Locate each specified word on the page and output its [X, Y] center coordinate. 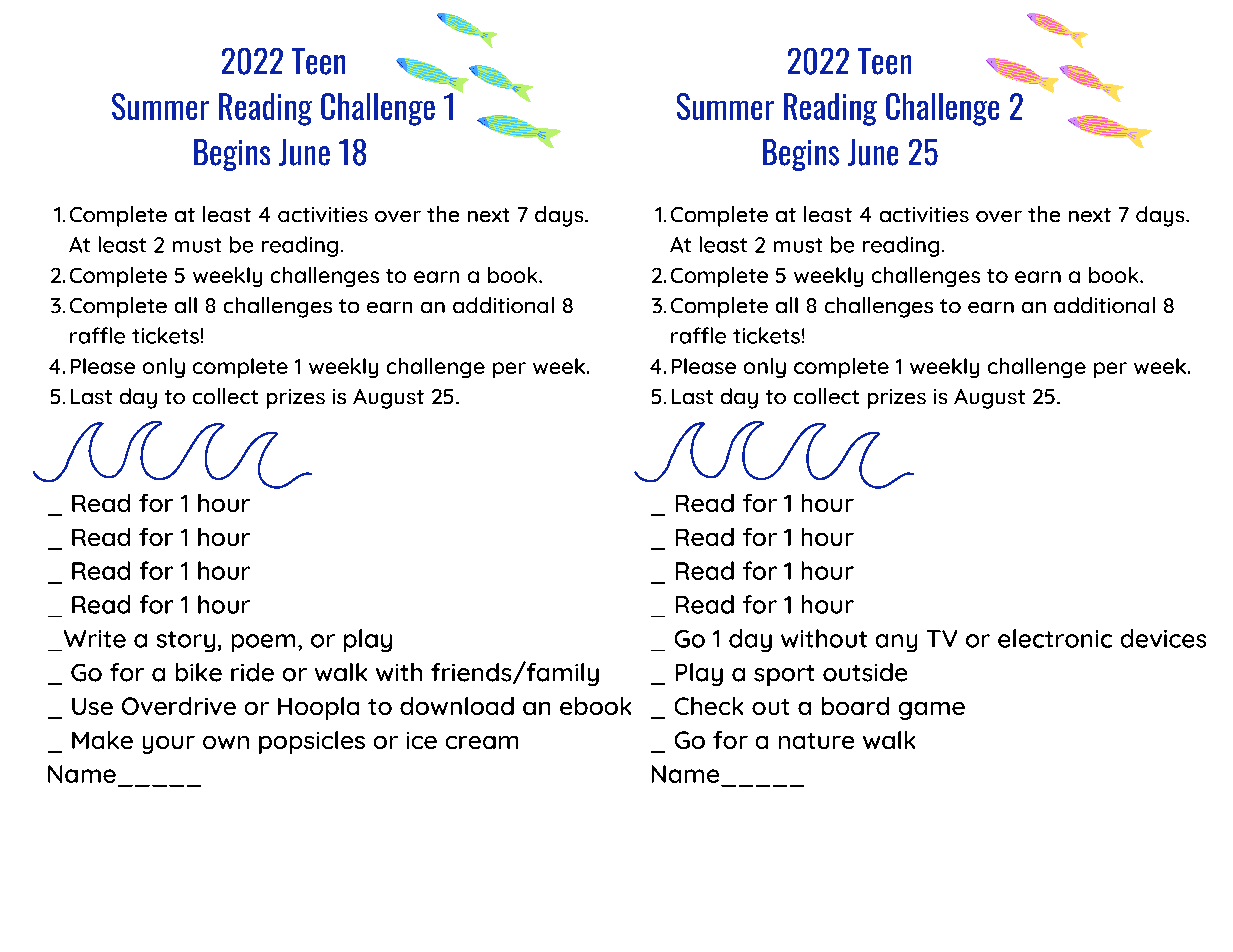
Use [92, 706]
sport [784, 675]
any [896, 643]
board [855, 706]
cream [482, 742]
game [932, 711]
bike [199, 672]
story [186, 641]
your [169, 745]
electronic [1055, 638]
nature [816, 741]
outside [865, 672]
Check [709, 706]
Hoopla [318, 708]
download [457, 706]
